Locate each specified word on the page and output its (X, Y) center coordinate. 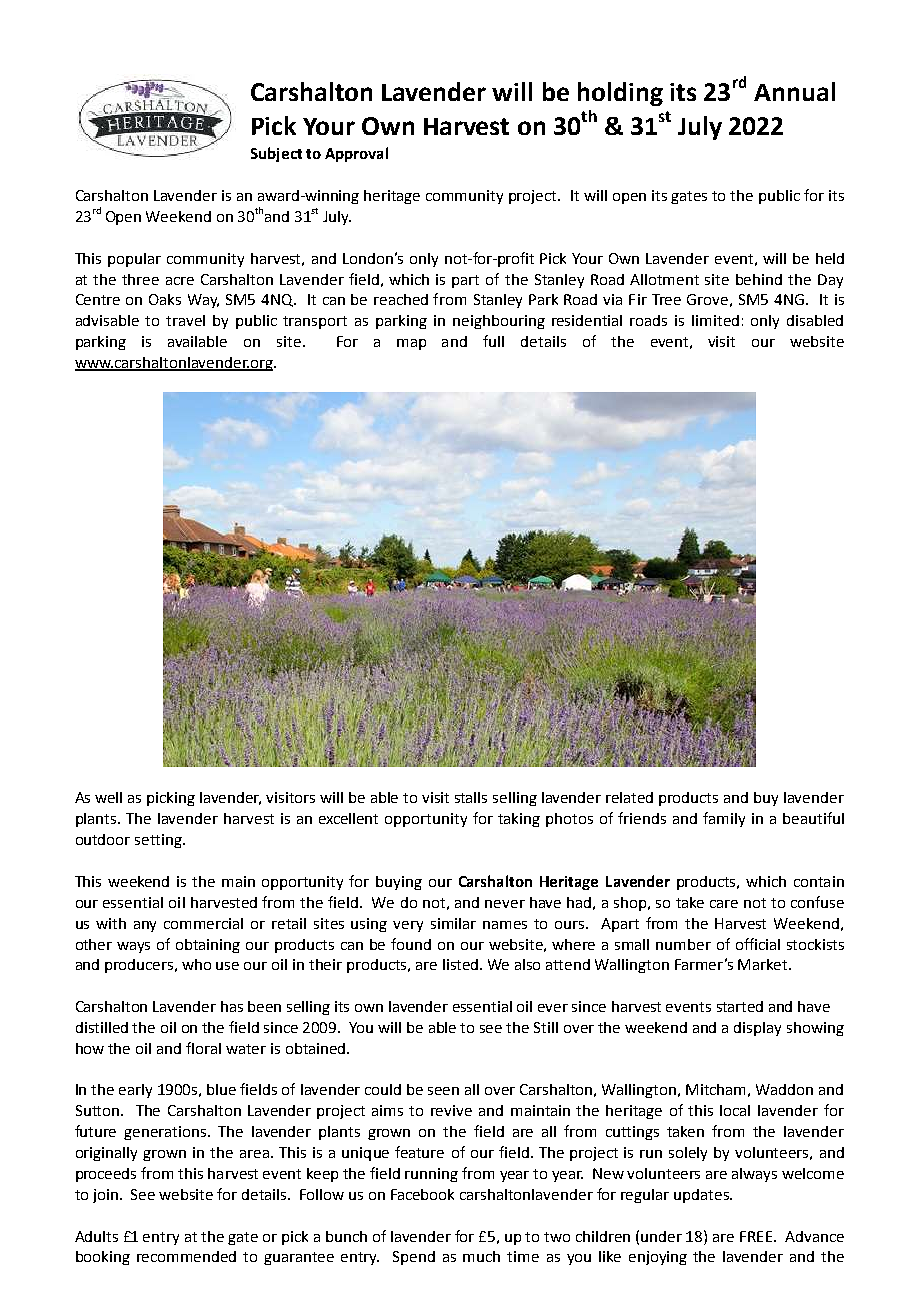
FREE (757, 1236)
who (196, 964)
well (108, 797)
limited (715, 320)
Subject (276, 154)
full (493, 341)
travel (185, 320)
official (758, 944)
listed (462, 964)
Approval (356, 154)
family (724, 819)
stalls (471, 797)
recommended (186, 1256)
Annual (794, 91)
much (481, 1256)
